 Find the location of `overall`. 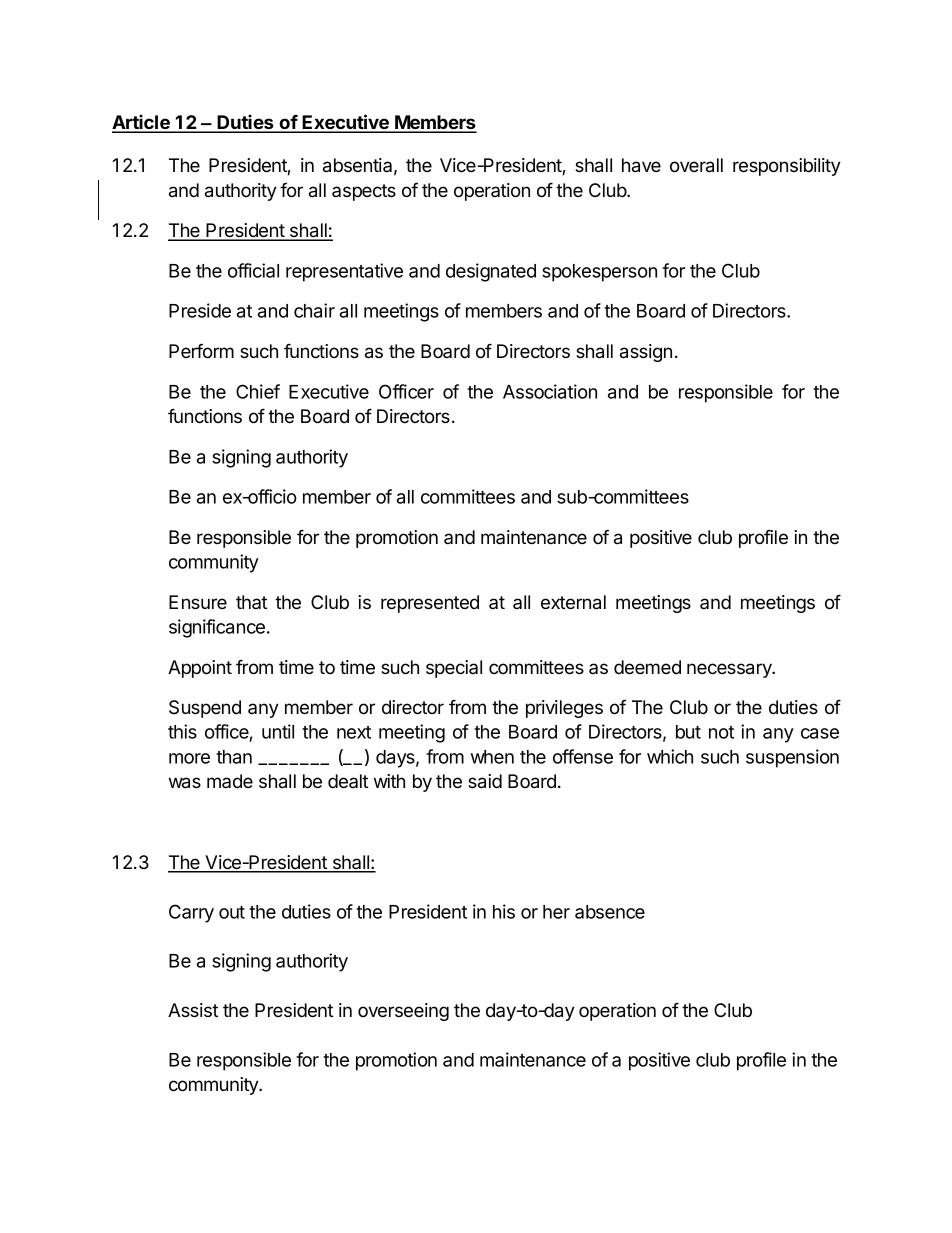

overall is located at coordinates (696, 165).
